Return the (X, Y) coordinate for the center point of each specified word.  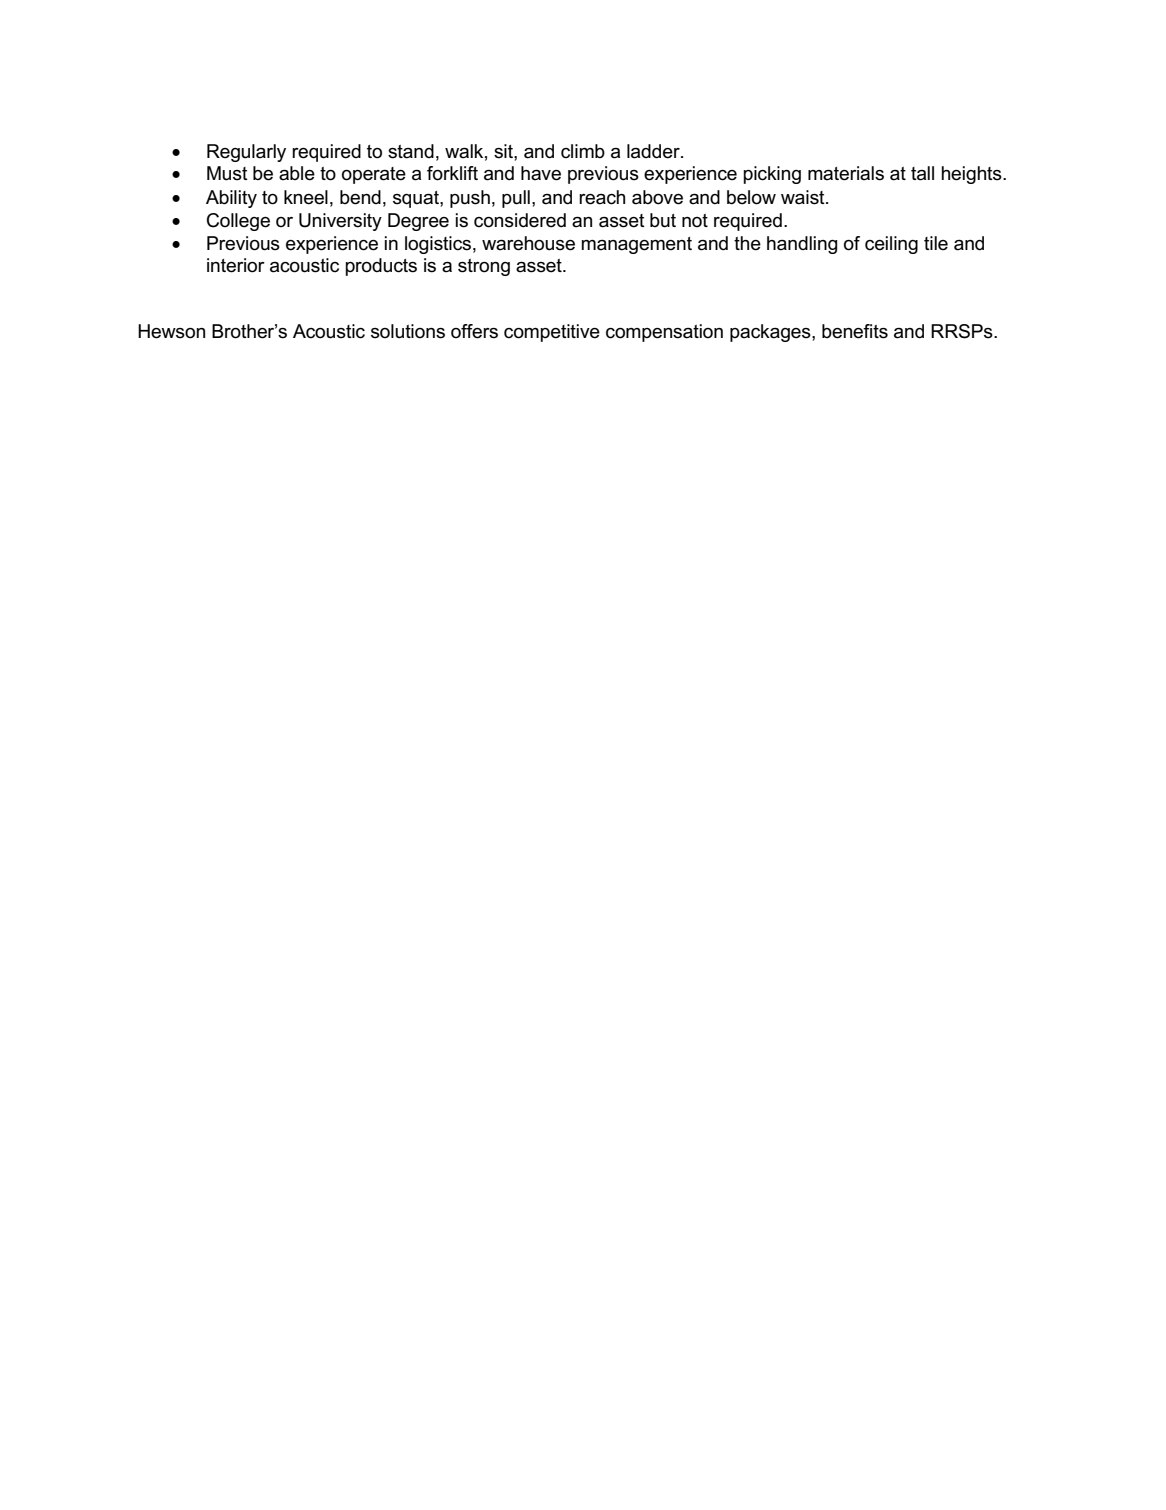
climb (583, 151)
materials (846, 173)
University (340, 222)
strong (484, 267)
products (381, 267)
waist (804, 197)
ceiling (891, 245)
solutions (408, 331)
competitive (552, 333)
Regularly (246, 153)
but (663, 220)
